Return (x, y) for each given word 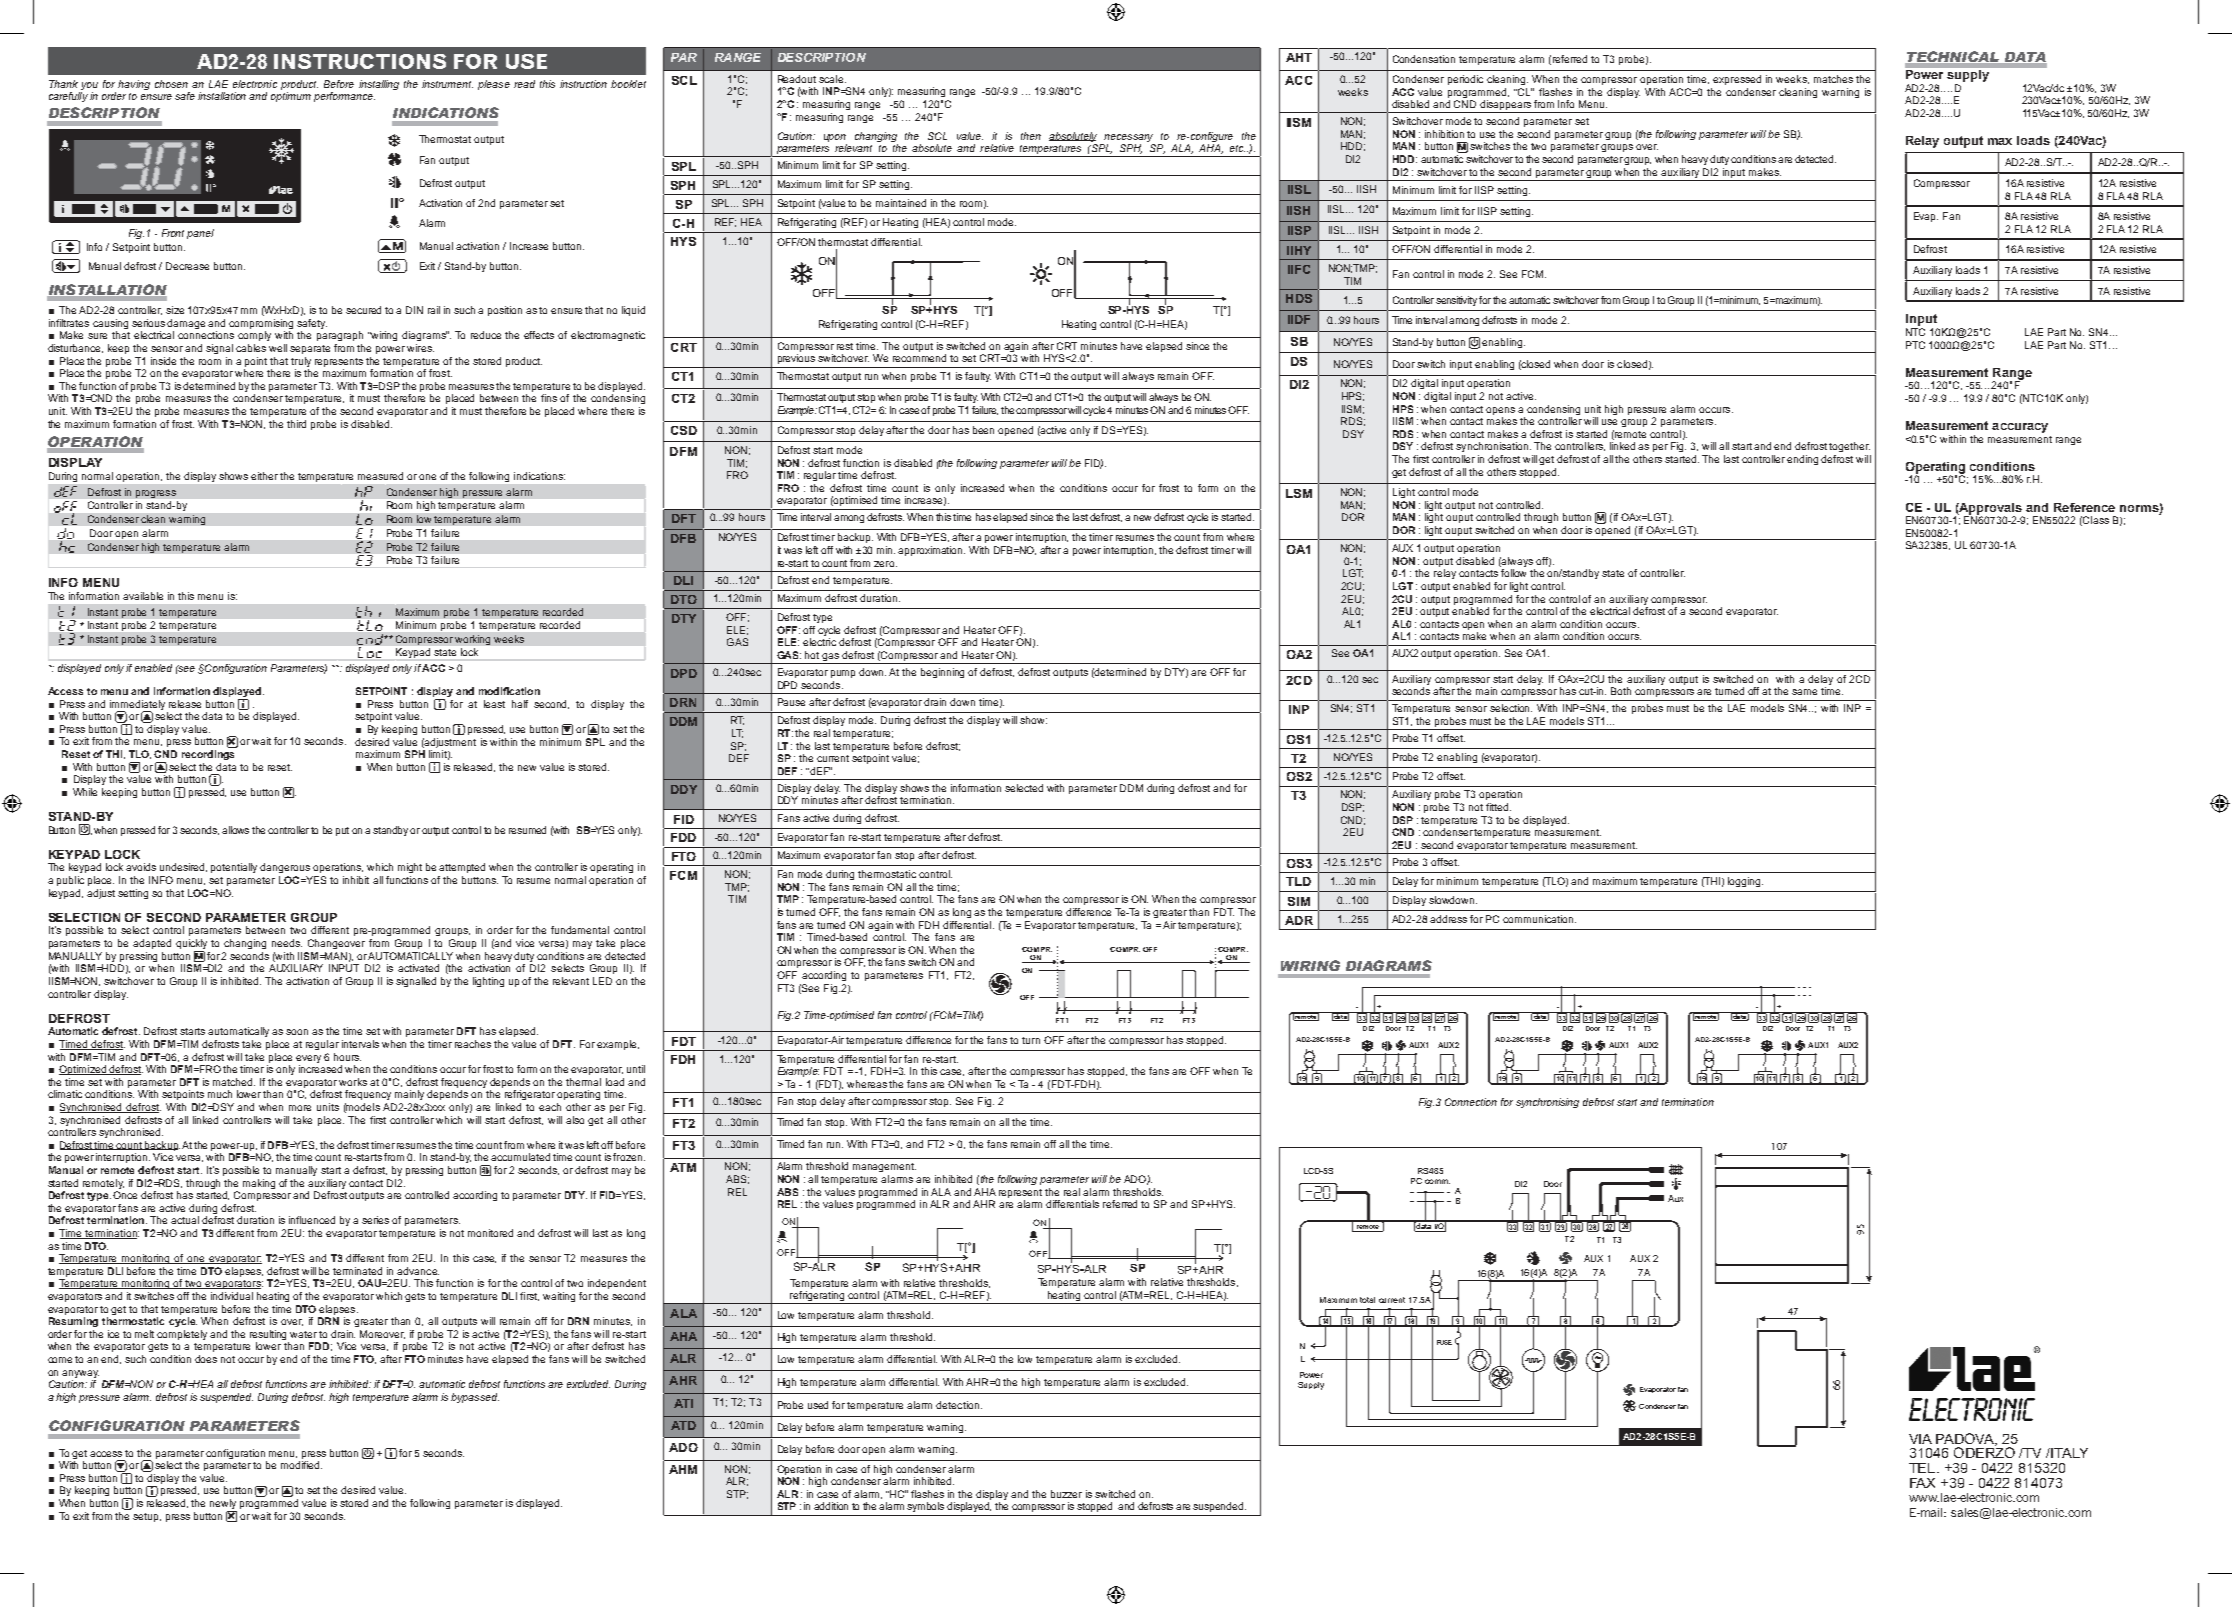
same (1804, 692)
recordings (208, 755)
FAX (1922, 1483)
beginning (942, 673)
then (1031, 136)
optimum (291, 97)
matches (1833, 79)
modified (301, 1465)
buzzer (1066, 1494)
